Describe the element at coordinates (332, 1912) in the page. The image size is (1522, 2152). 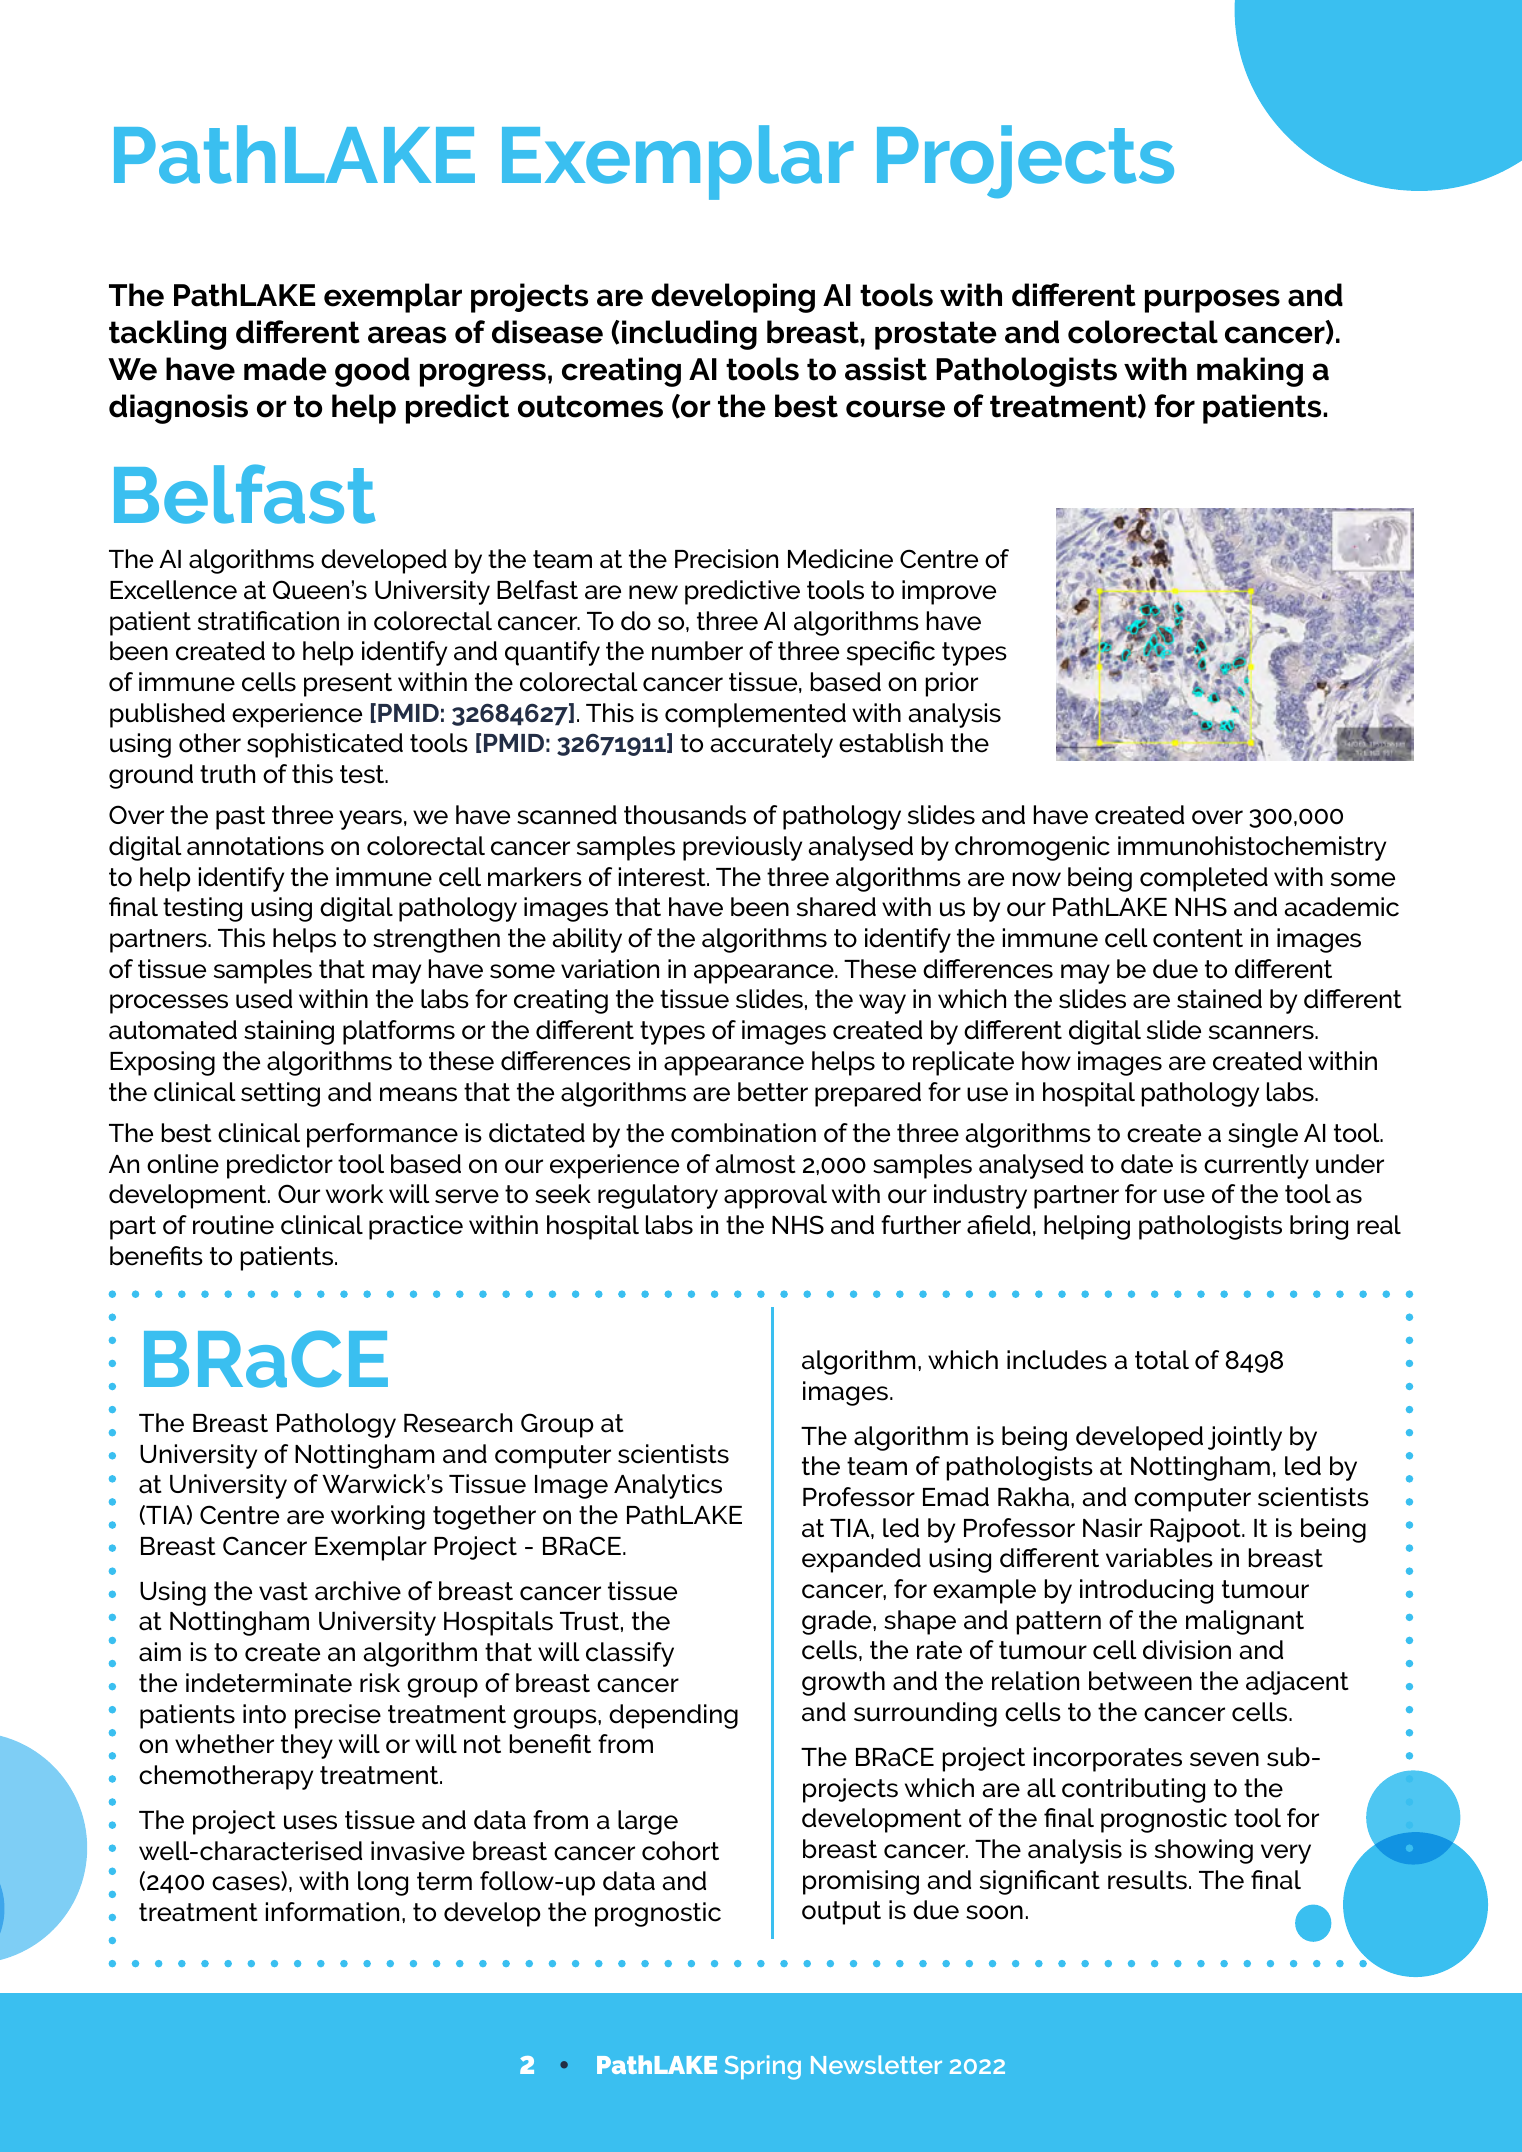
I see `information` at that location.
